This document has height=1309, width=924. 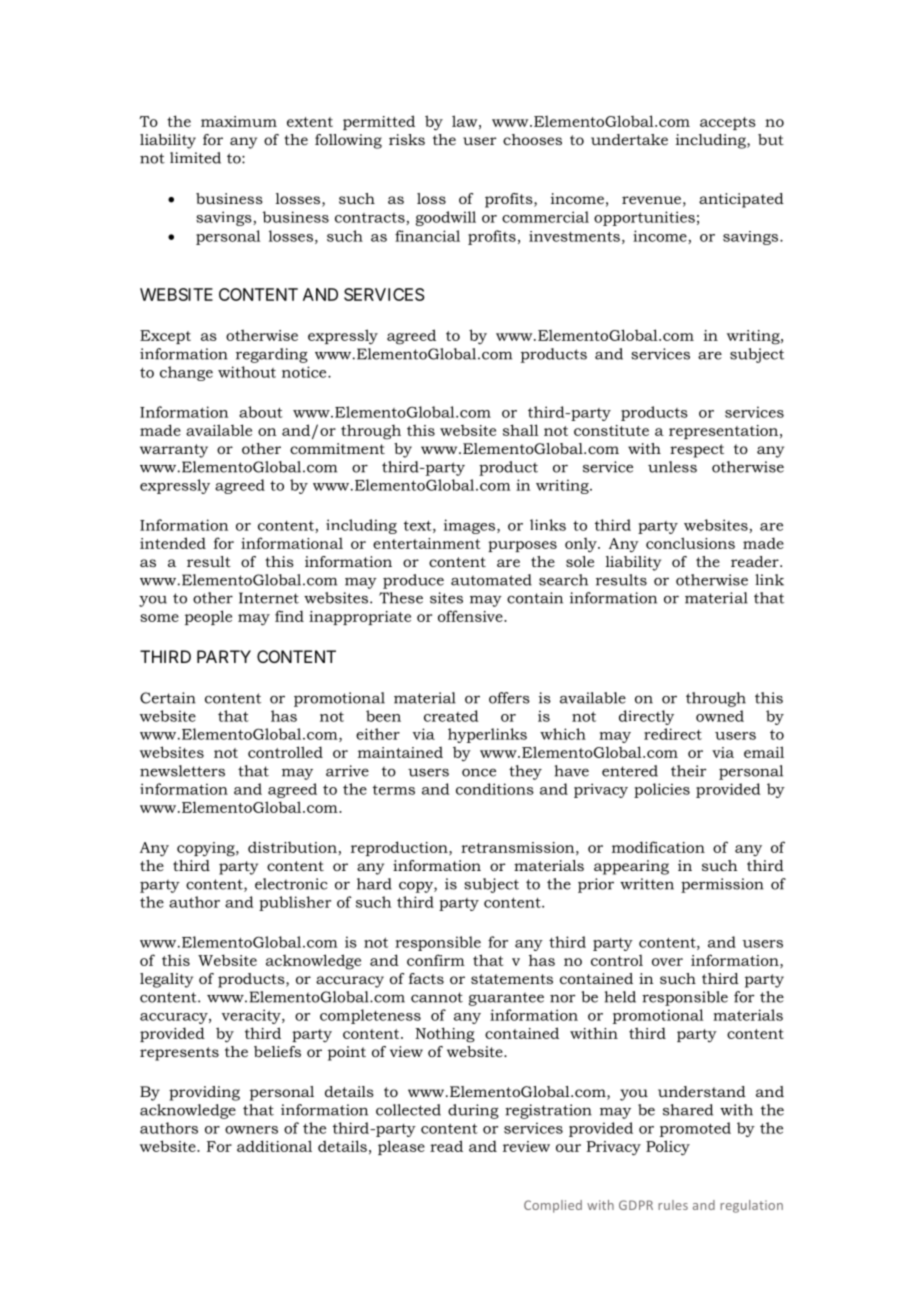 I want to click on people, so click(x=208, y=617).
